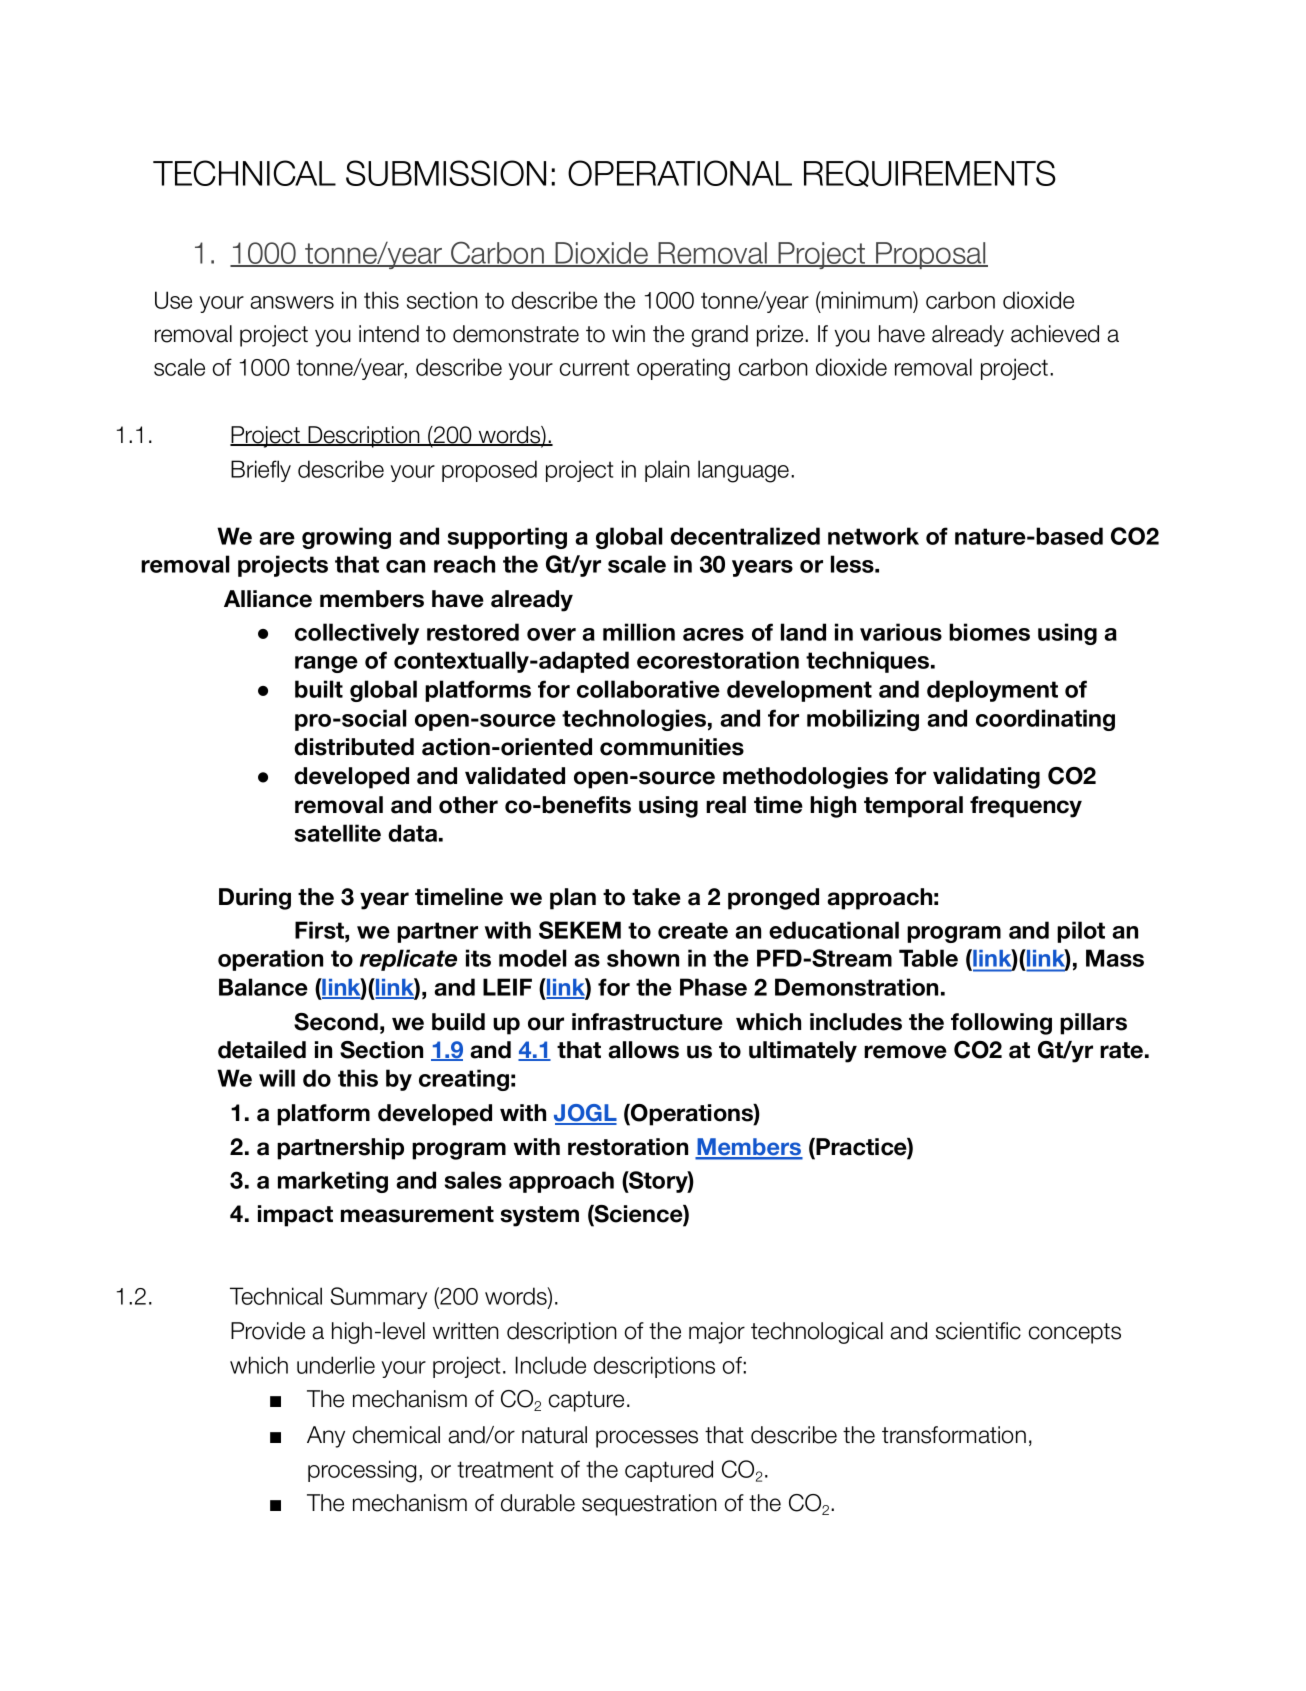  Describe the element at coordinates (326, 1437) in the screenshot. I see `Any` at that location.
